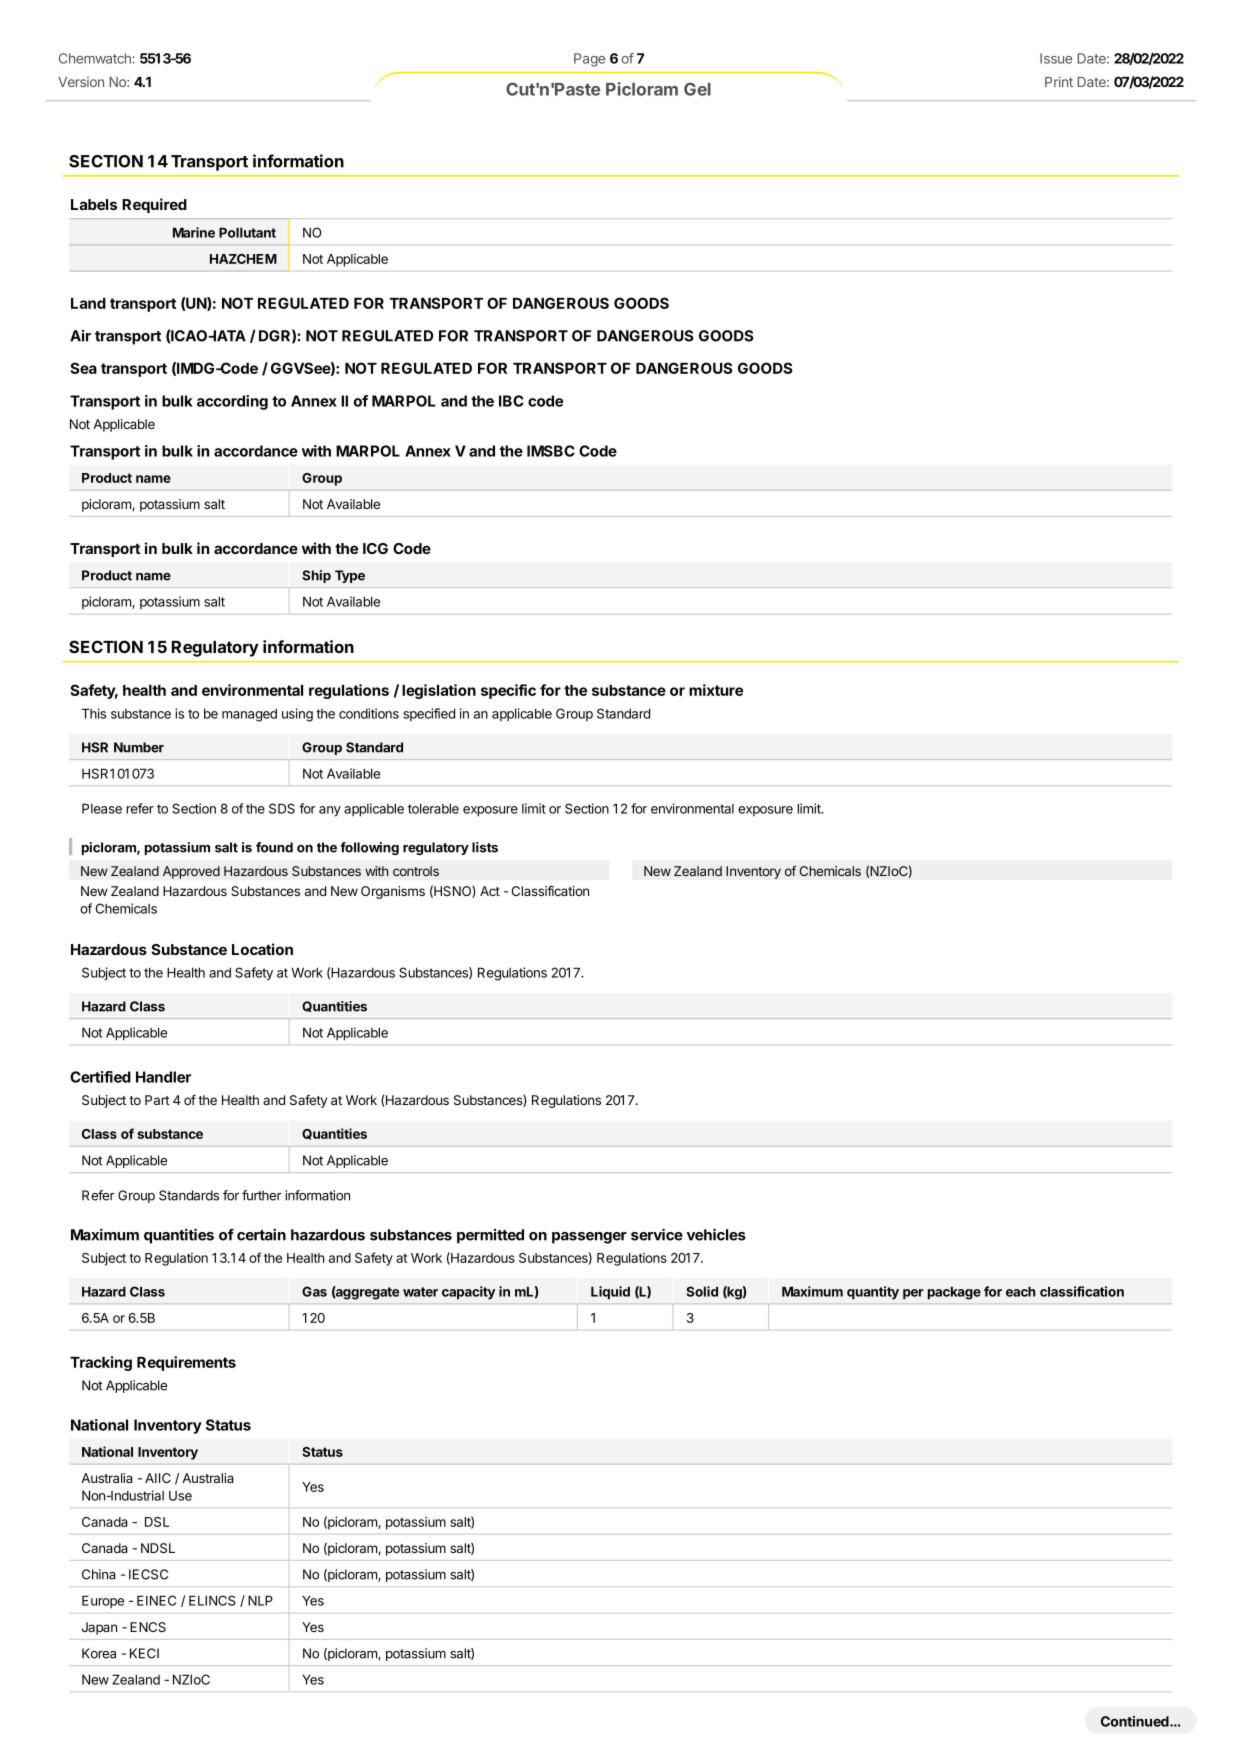 The width and height of the screenshot is (1243, 1759). I want to click on Print, so click(1059, 81).
